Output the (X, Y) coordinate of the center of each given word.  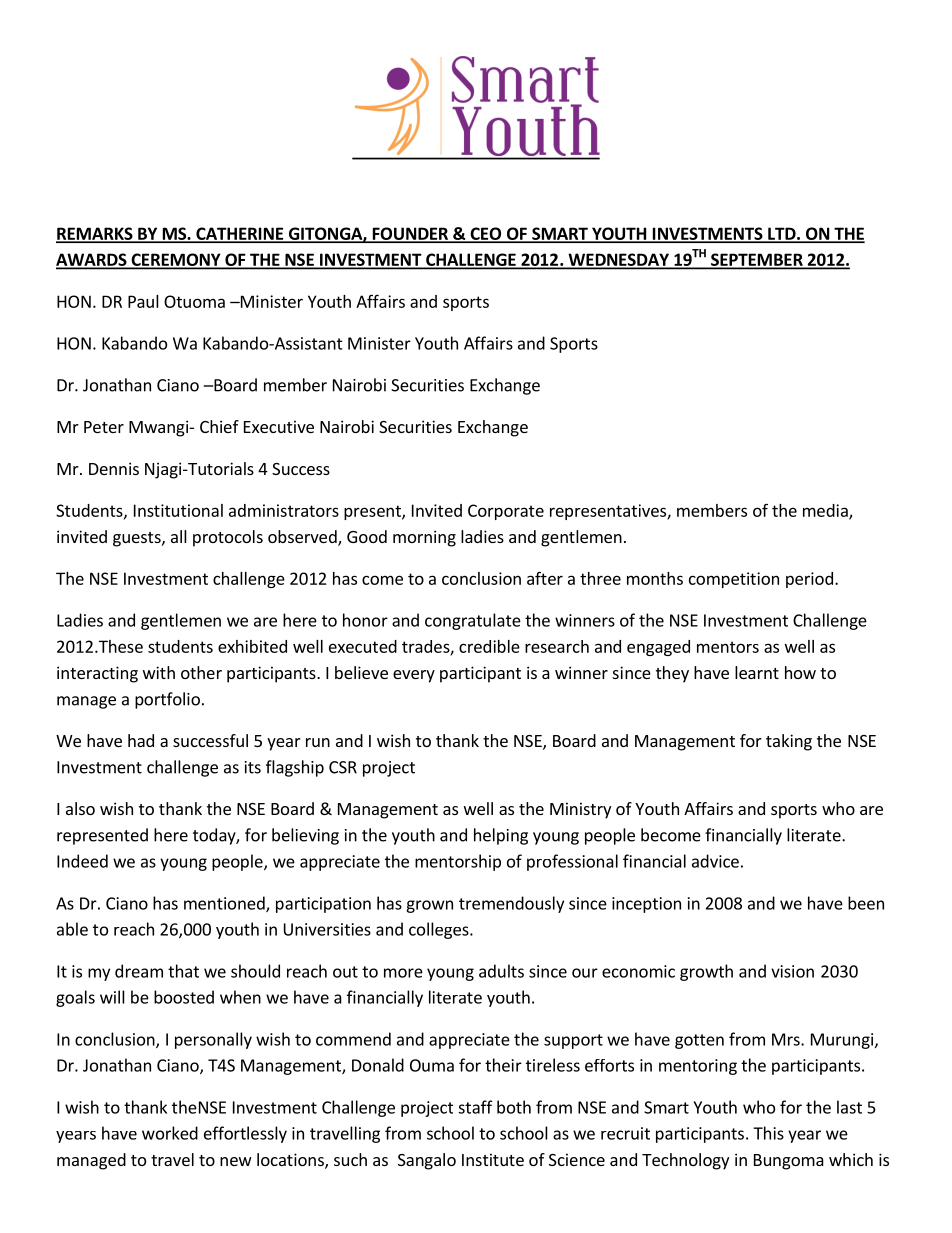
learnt (757, 672)
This (768, 1133)
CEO (485, 234)
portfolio (167, 700)
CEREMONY (176, 261)
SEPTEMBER (756, 261)
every (414, 676)
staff (475, 1107)
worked (170, 1133)
